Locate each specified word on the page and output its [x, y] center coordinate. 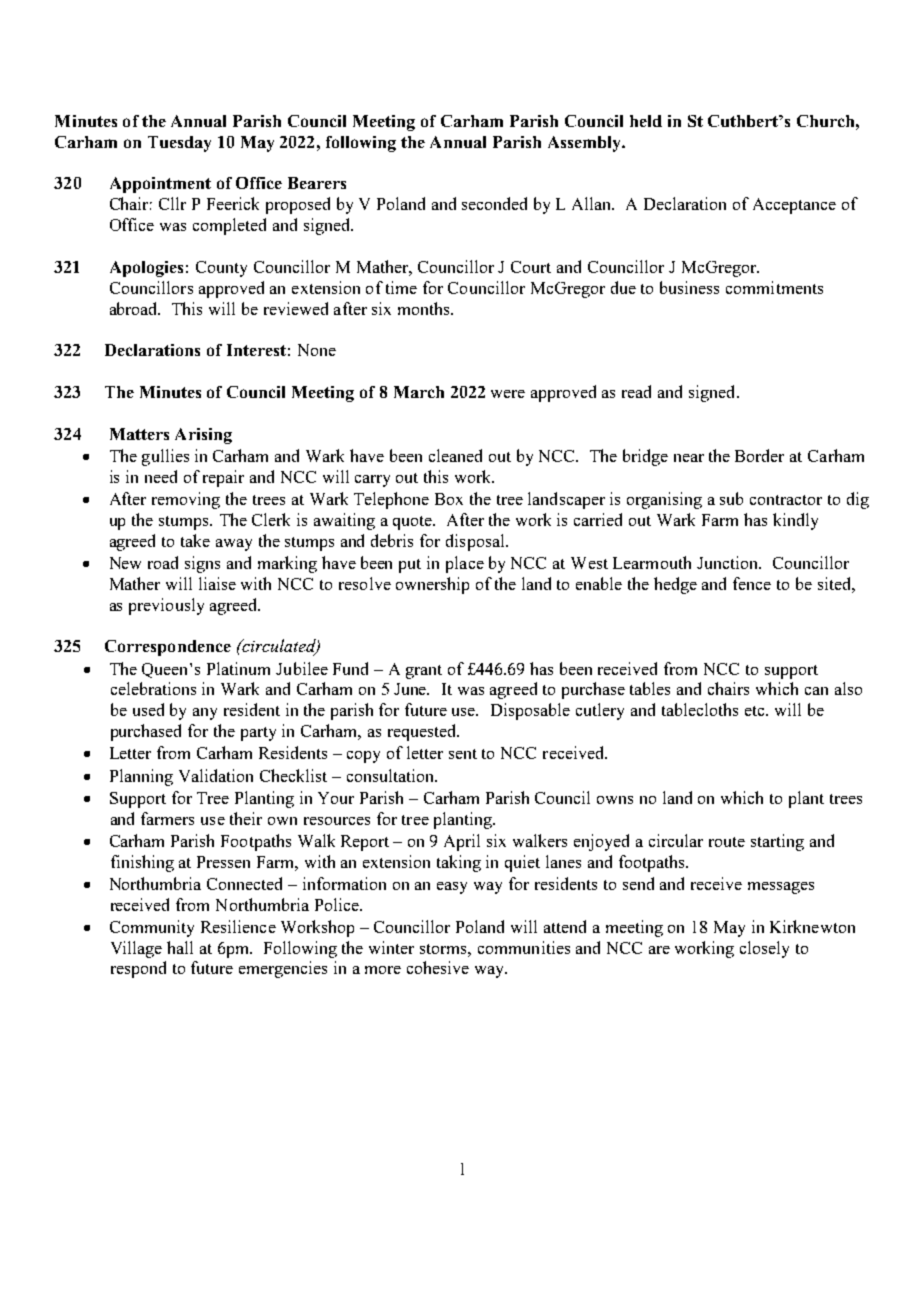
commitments [774, 287]
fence [752, 583]
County [221, 269]
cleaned [455, 455]
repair [223, 478]
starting [777, 842]
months [425, 308]
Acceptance [794, 206]
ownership [432, 585]
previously [166, 606]
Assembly [585, 144]
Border [759, 455]
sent [463, 754]
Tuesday [179, 144]
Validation [216, 775]
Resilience [238, 926]
